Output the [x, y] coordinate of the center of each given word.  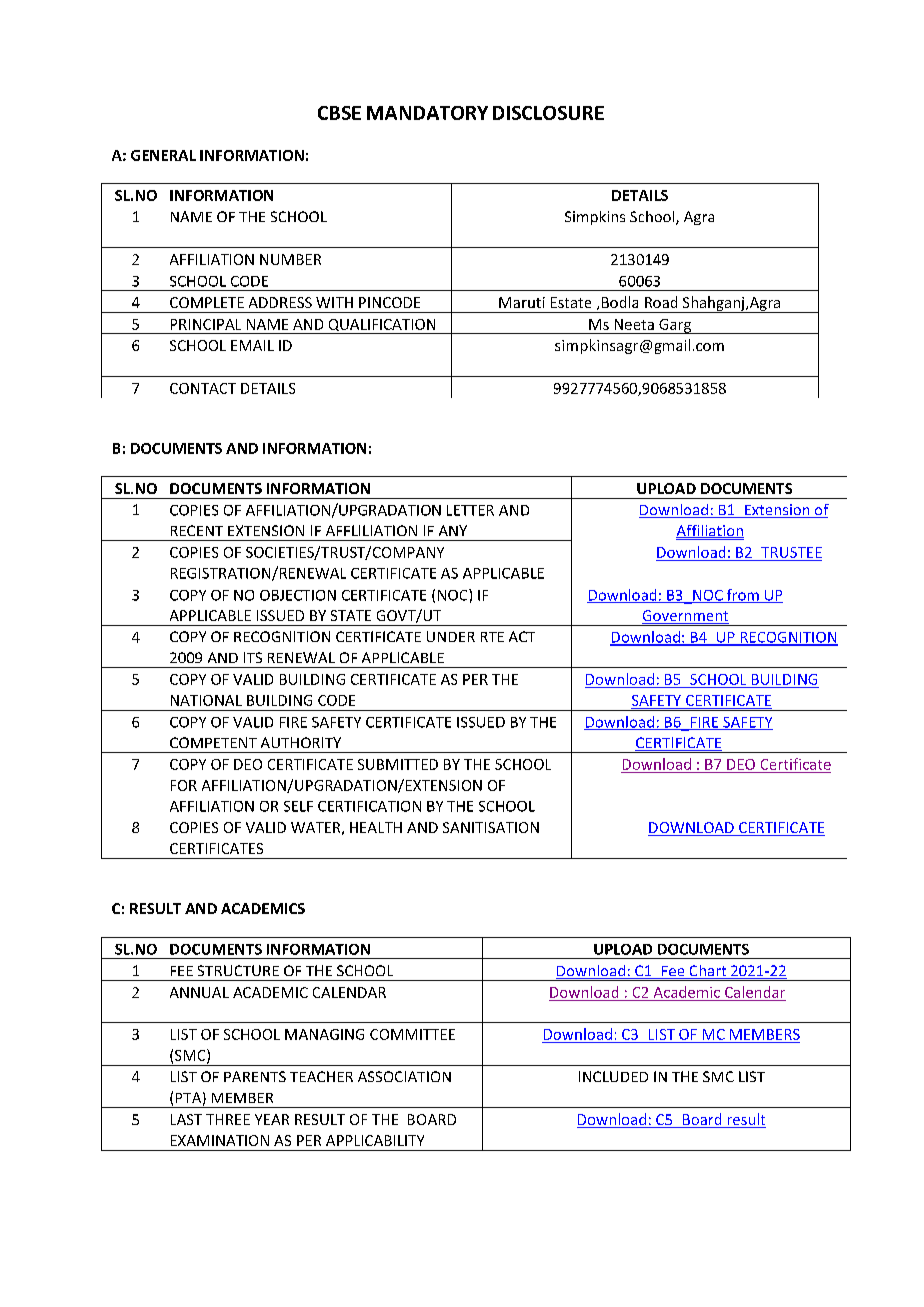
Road [661, 302]
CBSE [339, 113]
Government [685, 617]
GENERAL [163, 155]
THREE [228, 1119]
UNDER [451, 636]
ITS [253, 657]
